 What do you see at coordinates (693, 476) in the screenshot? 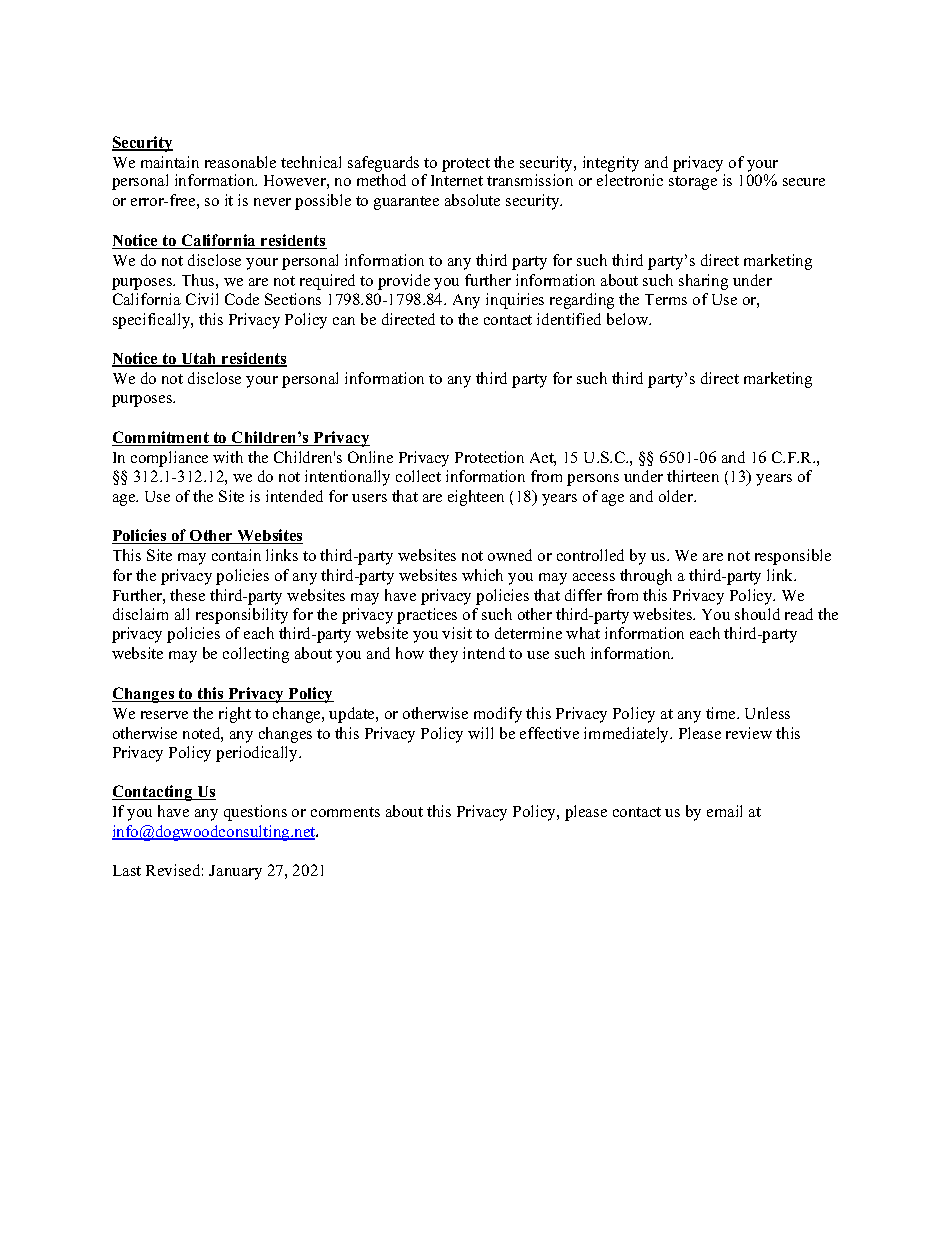
I see `thirteen` at bounding box center [693, 476].
